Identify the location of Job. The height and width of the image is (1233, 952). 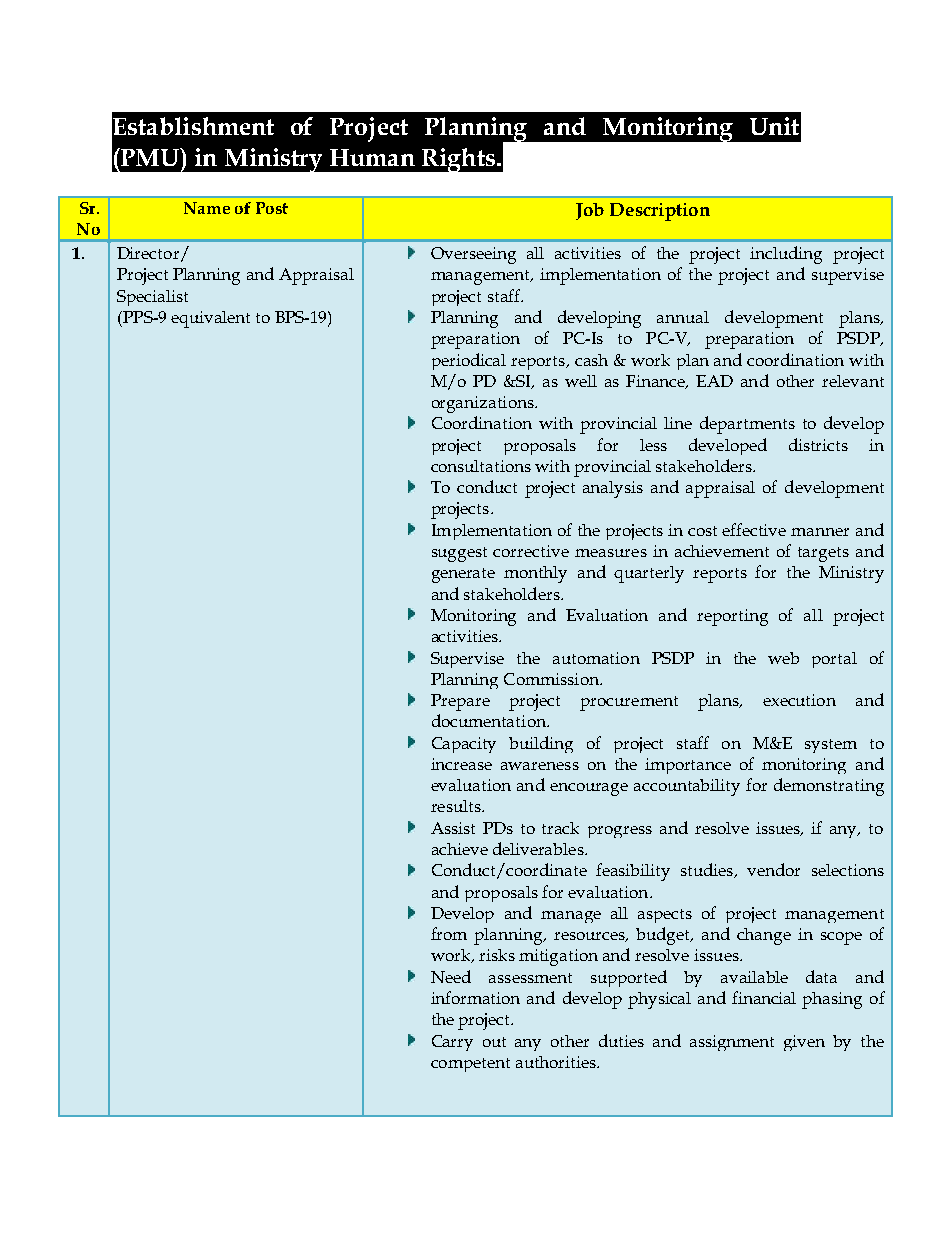
(590, 211).
